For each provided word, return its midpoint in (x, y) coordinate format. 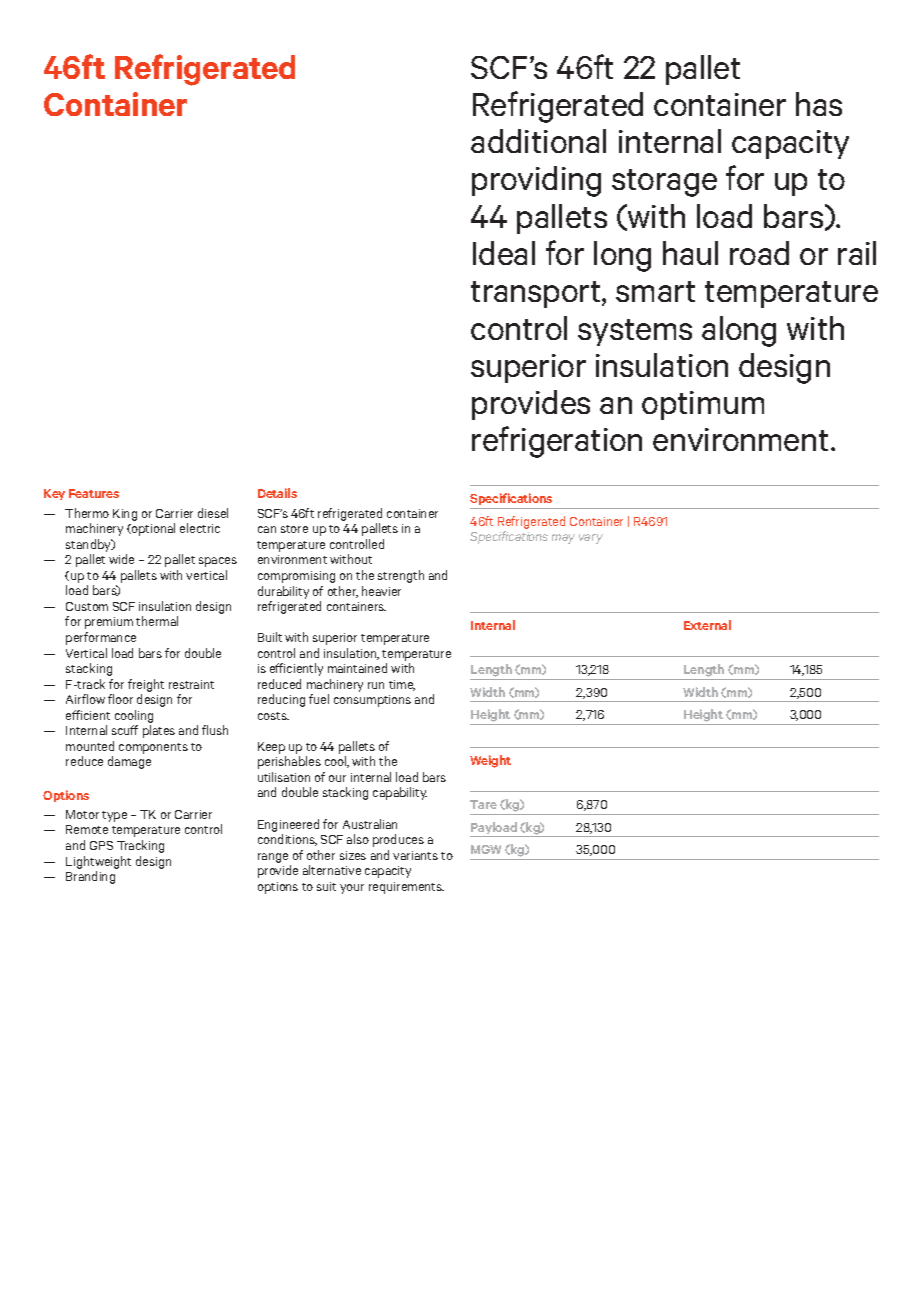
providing (536, 181)
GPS (101, 845)
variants (415, 855)
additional (538, 141)
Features (94, 493)
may (563, 539)
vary (591, 539)
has (819, 104)
